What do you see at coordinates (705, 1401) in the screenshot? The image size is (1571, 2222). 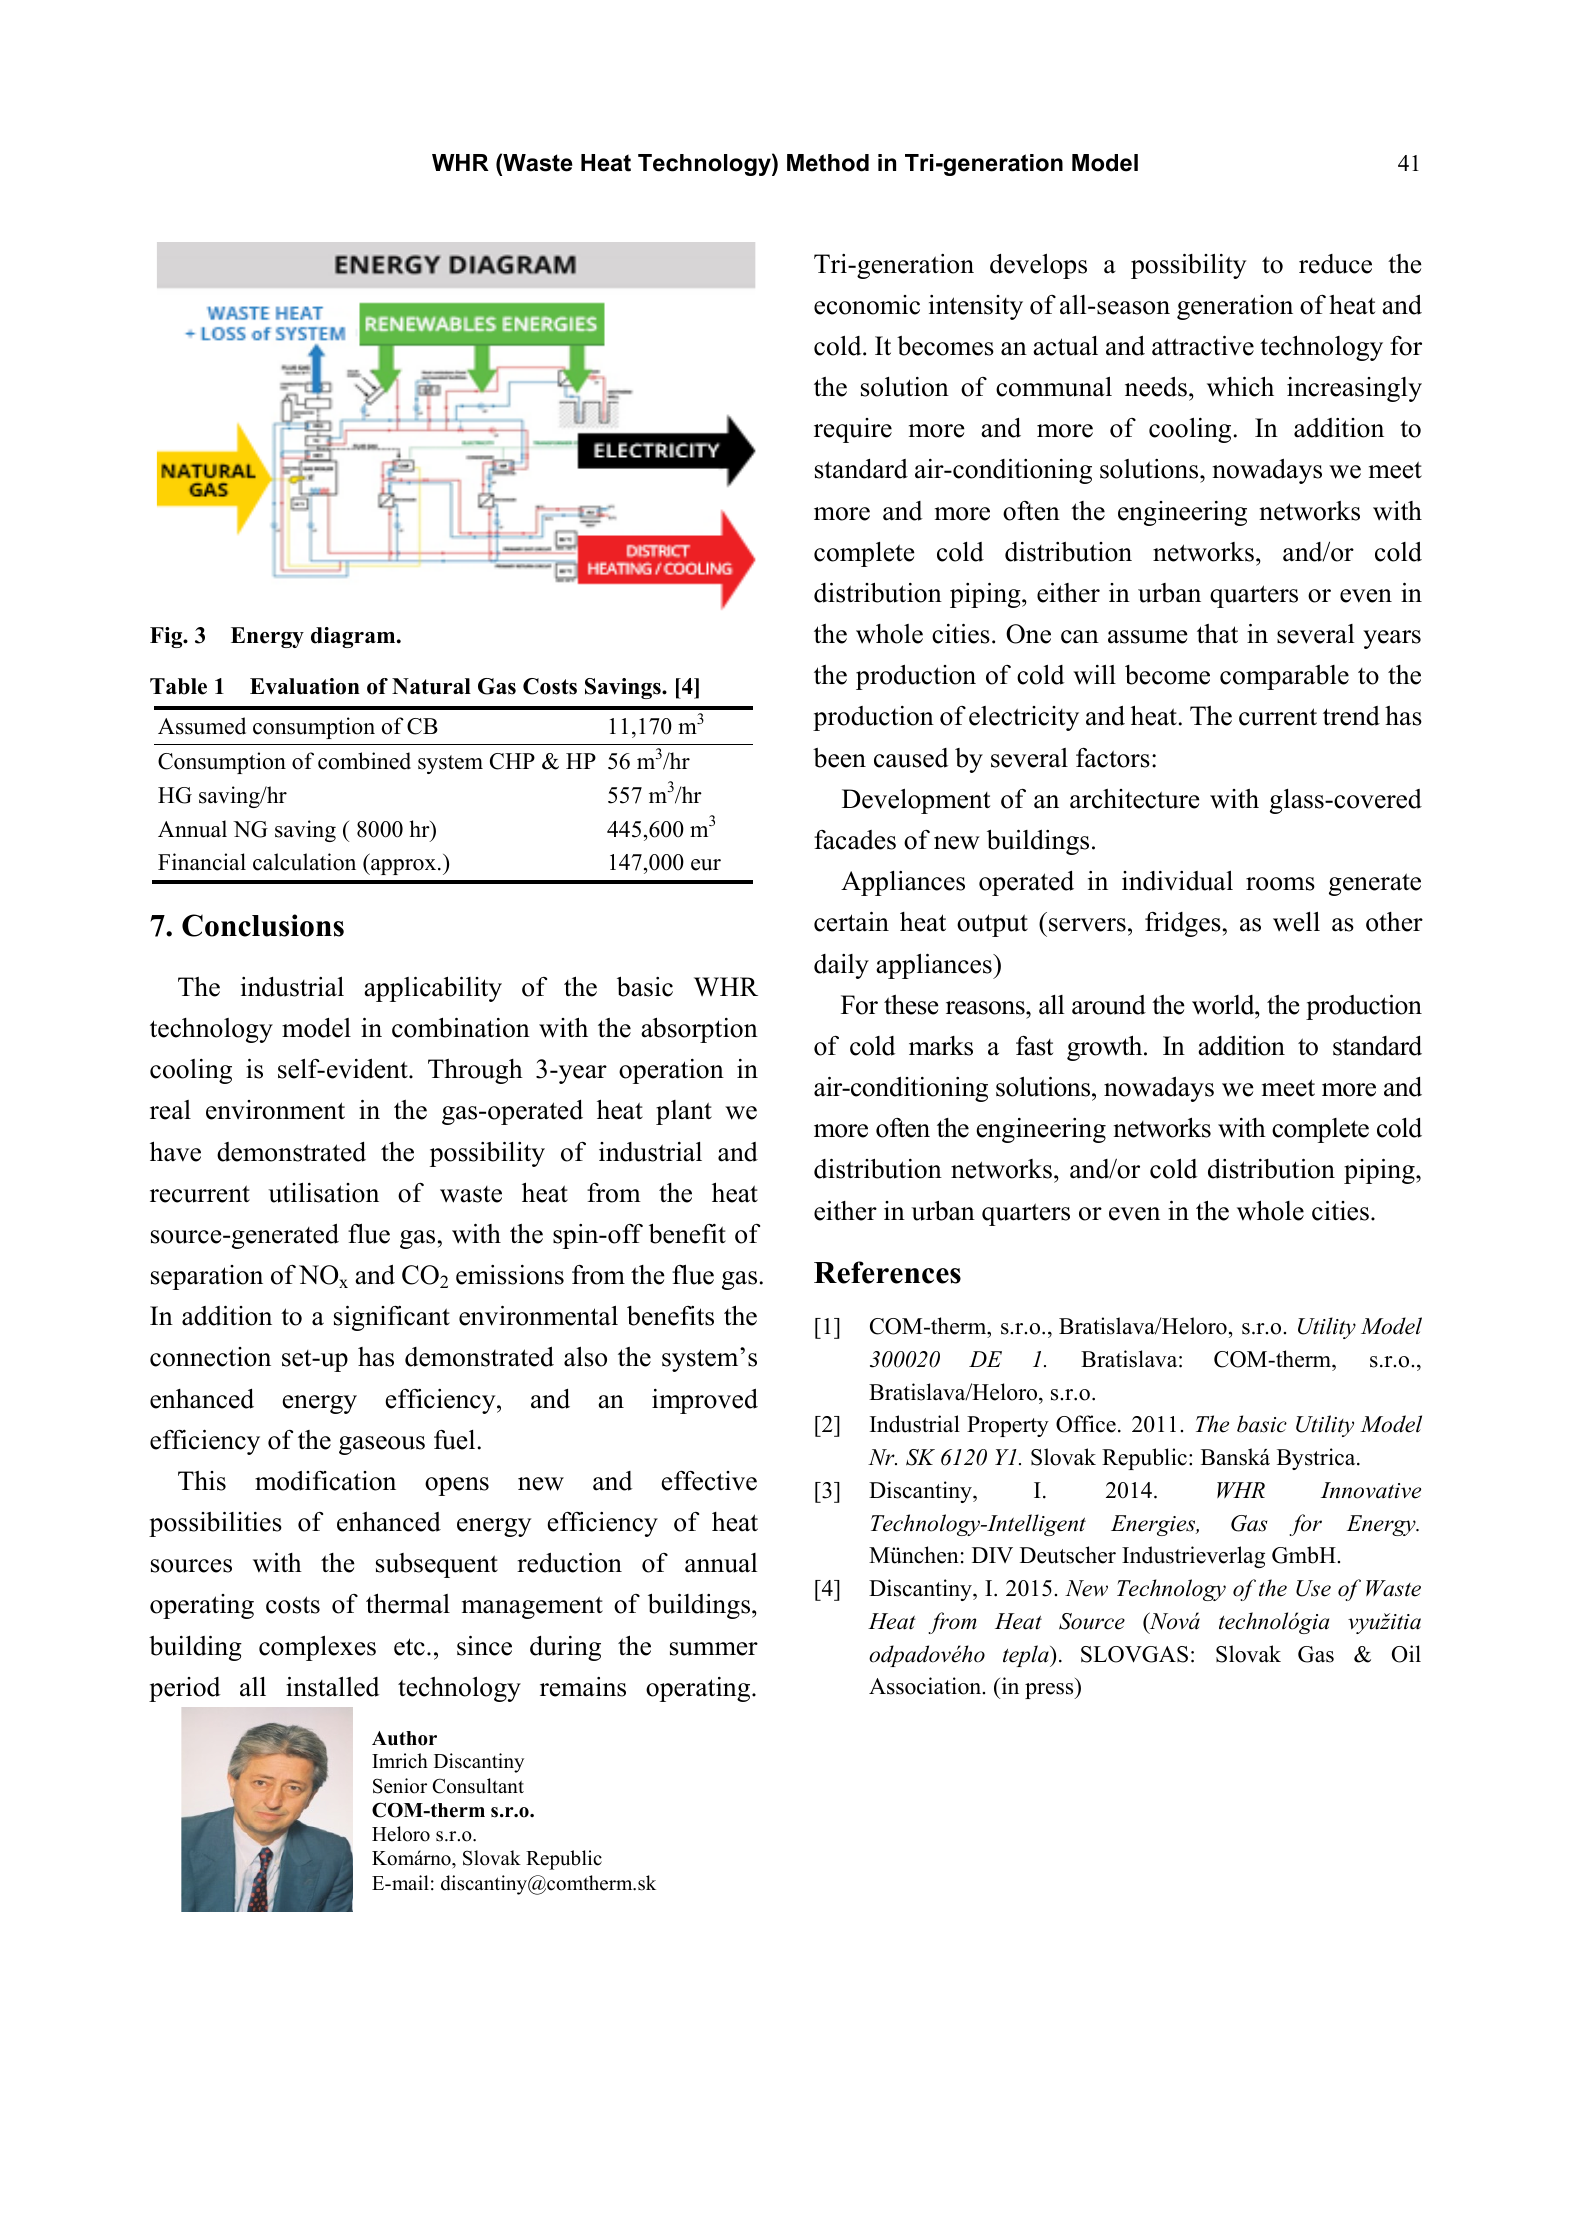 I see `improved` at bounding box center [705, 1401].
